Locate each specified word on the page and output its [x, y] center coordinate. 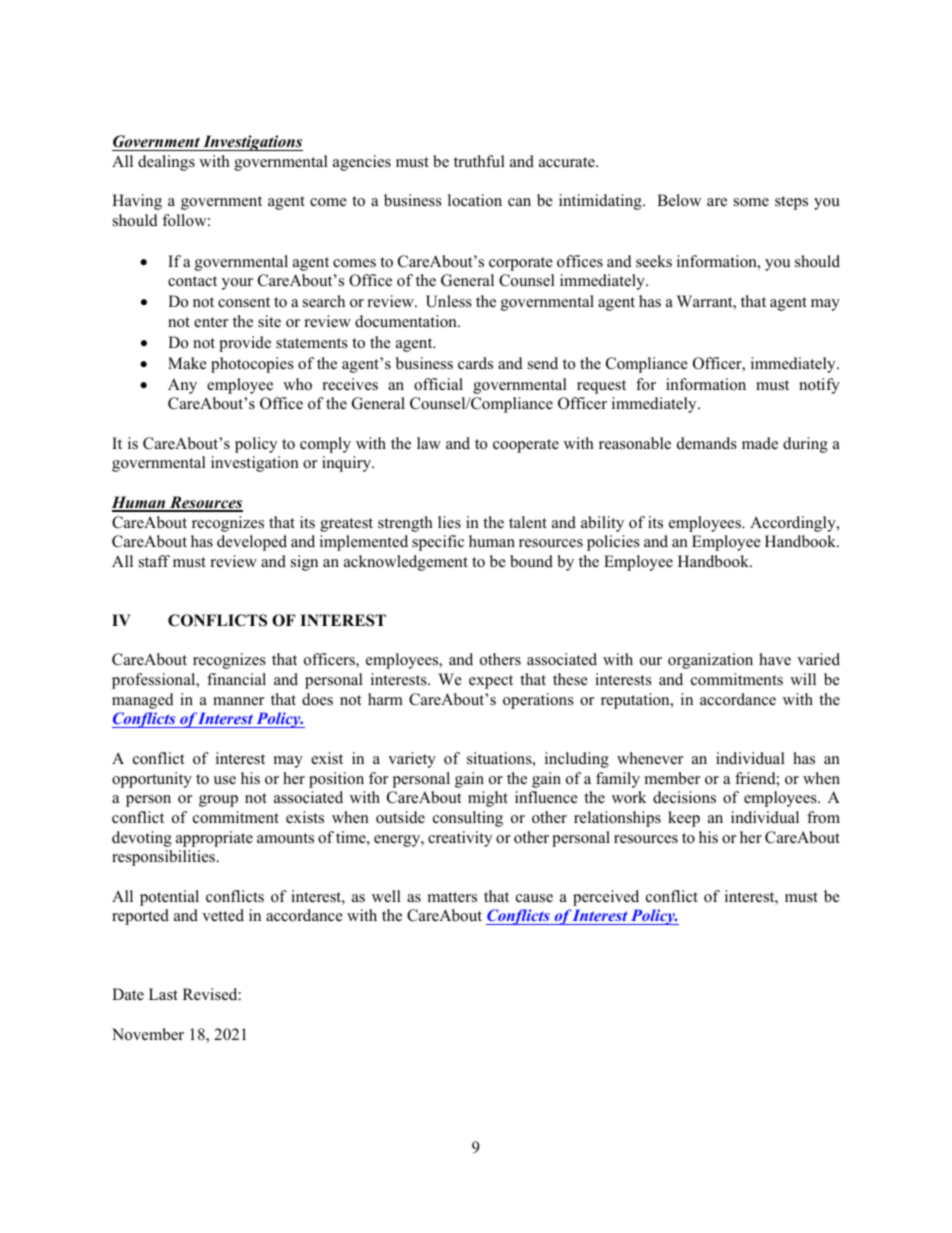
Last [163, 994]
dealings [166, 163]
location [475, 200]
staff [154, 561]
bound [531, 561]
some [751, 202]
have [775, 659]
